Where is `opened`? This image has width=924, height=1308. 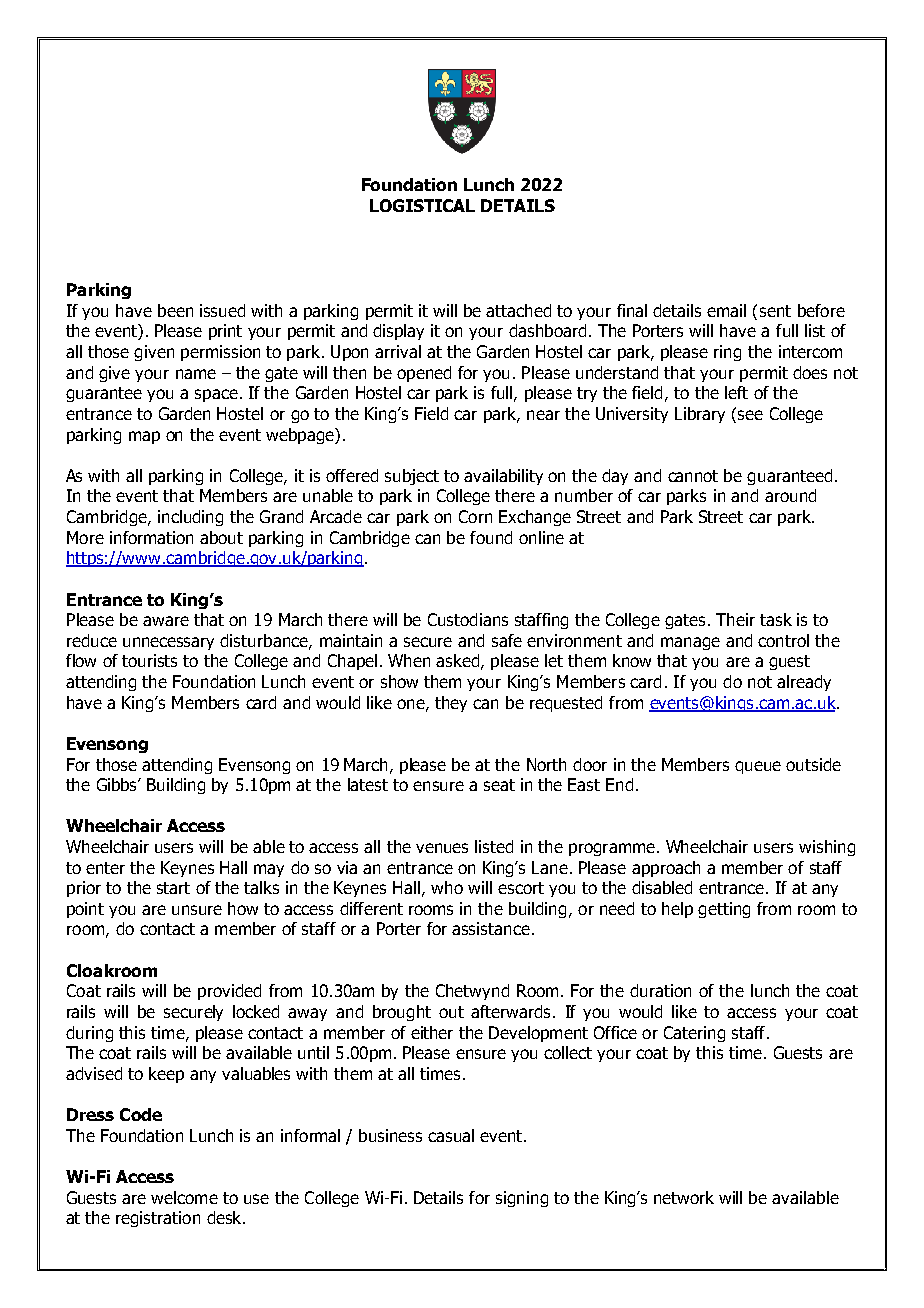 opened is located at coordinates (424, 374).
